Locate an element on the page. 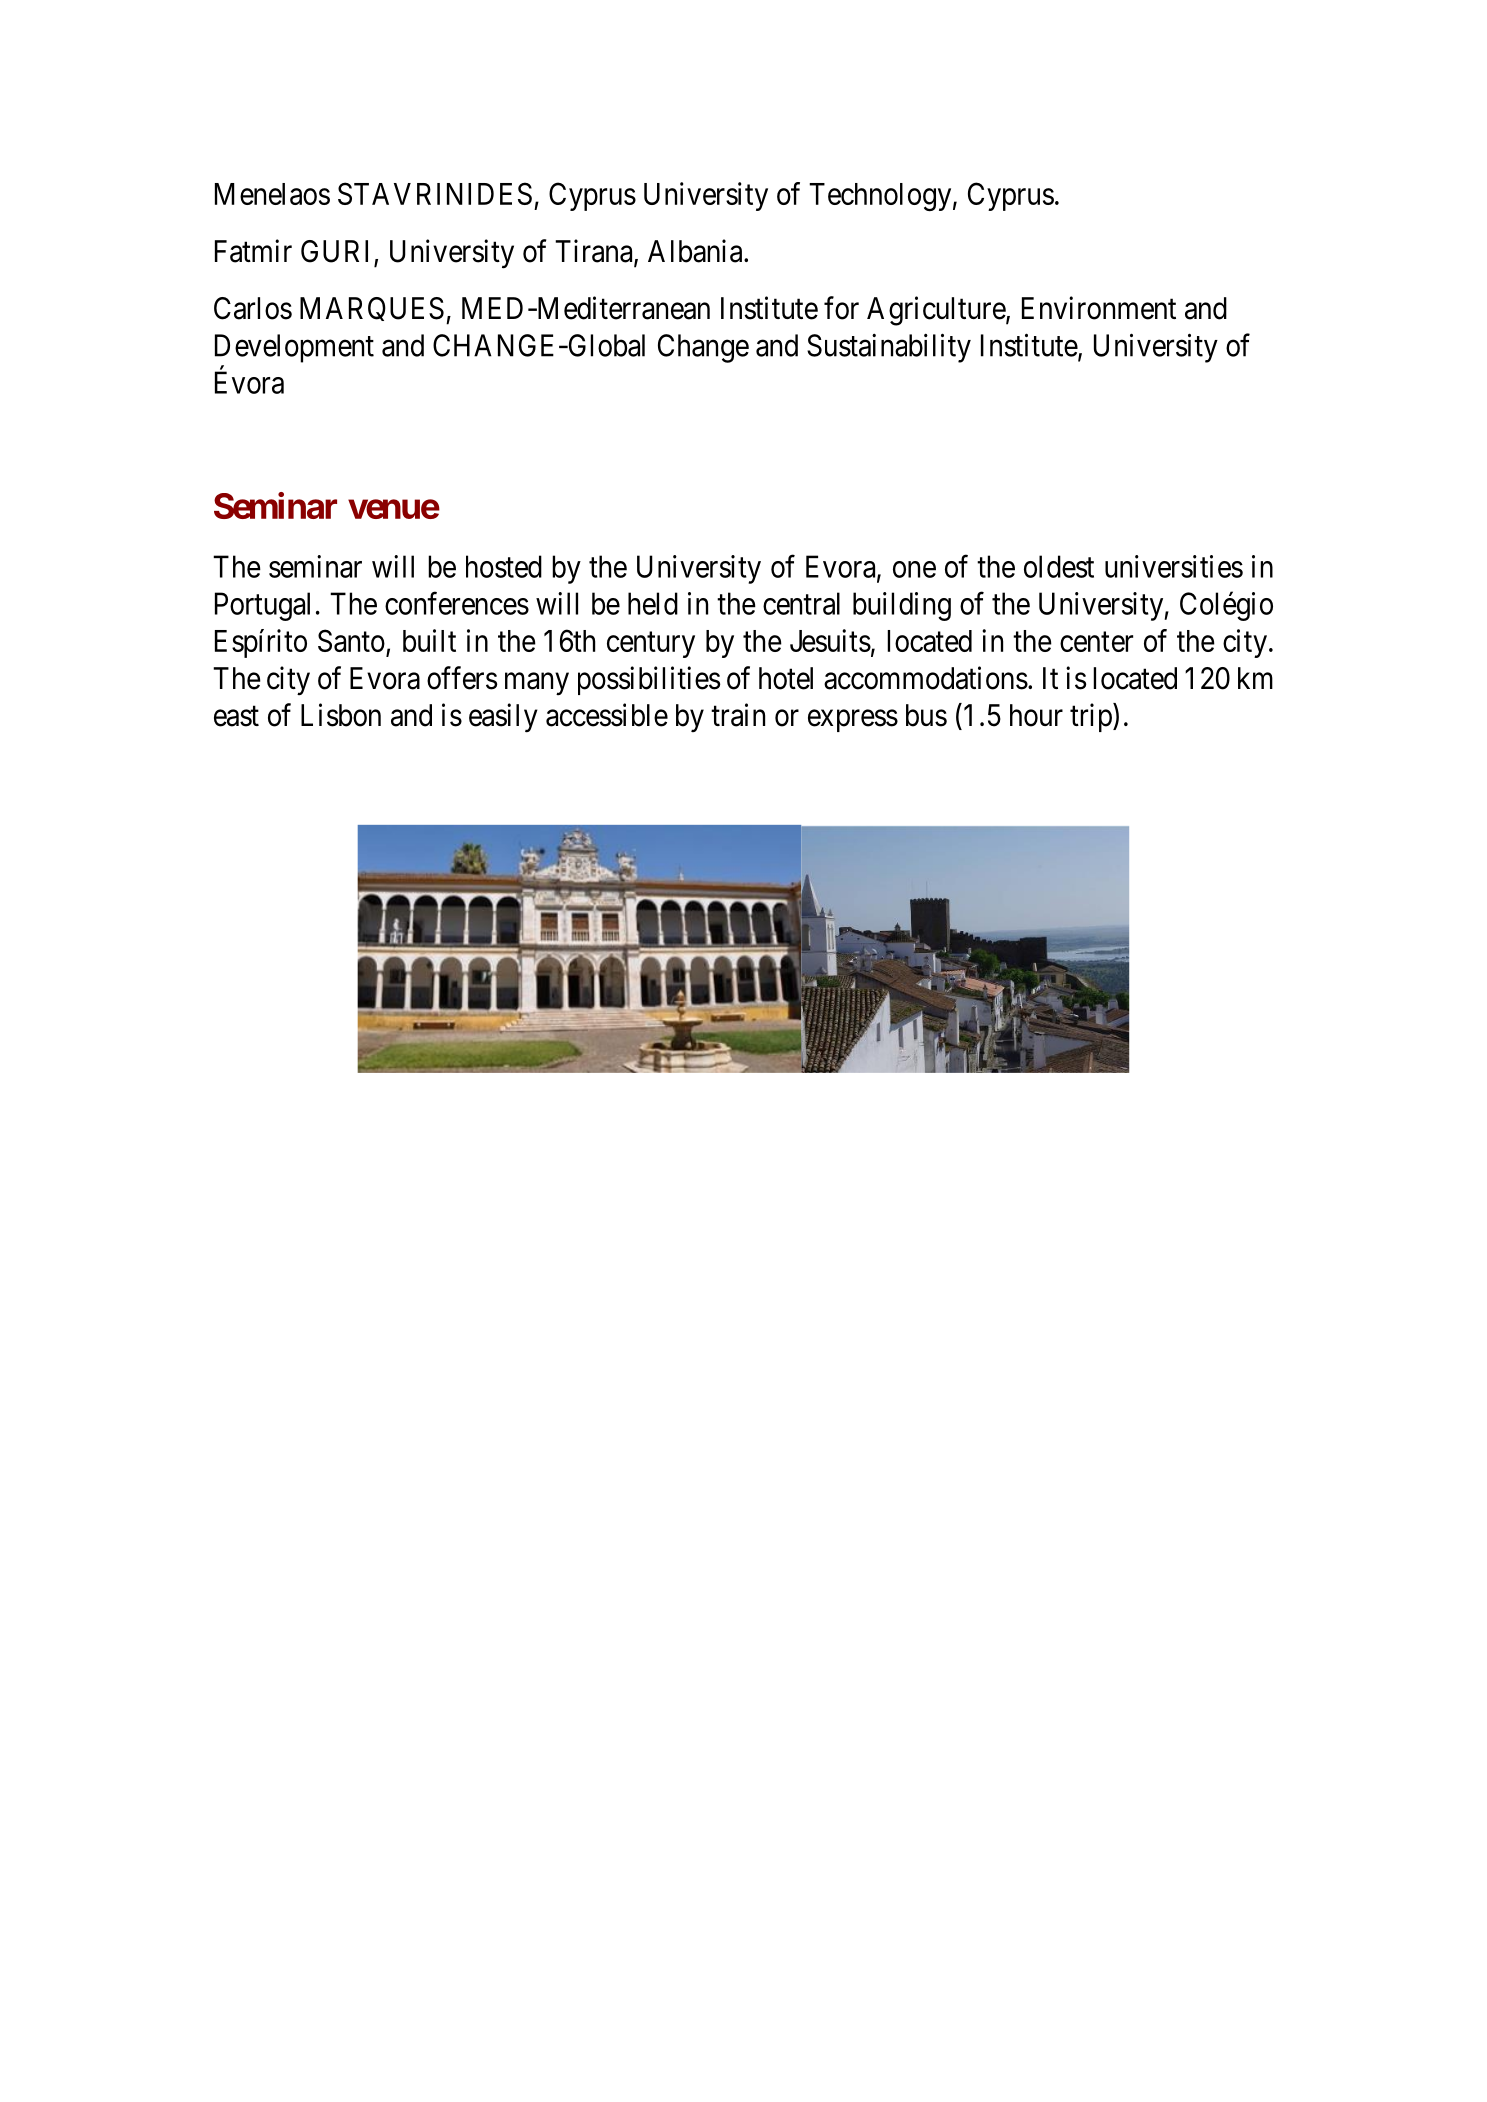  train is located at coordinates (738, 715).
